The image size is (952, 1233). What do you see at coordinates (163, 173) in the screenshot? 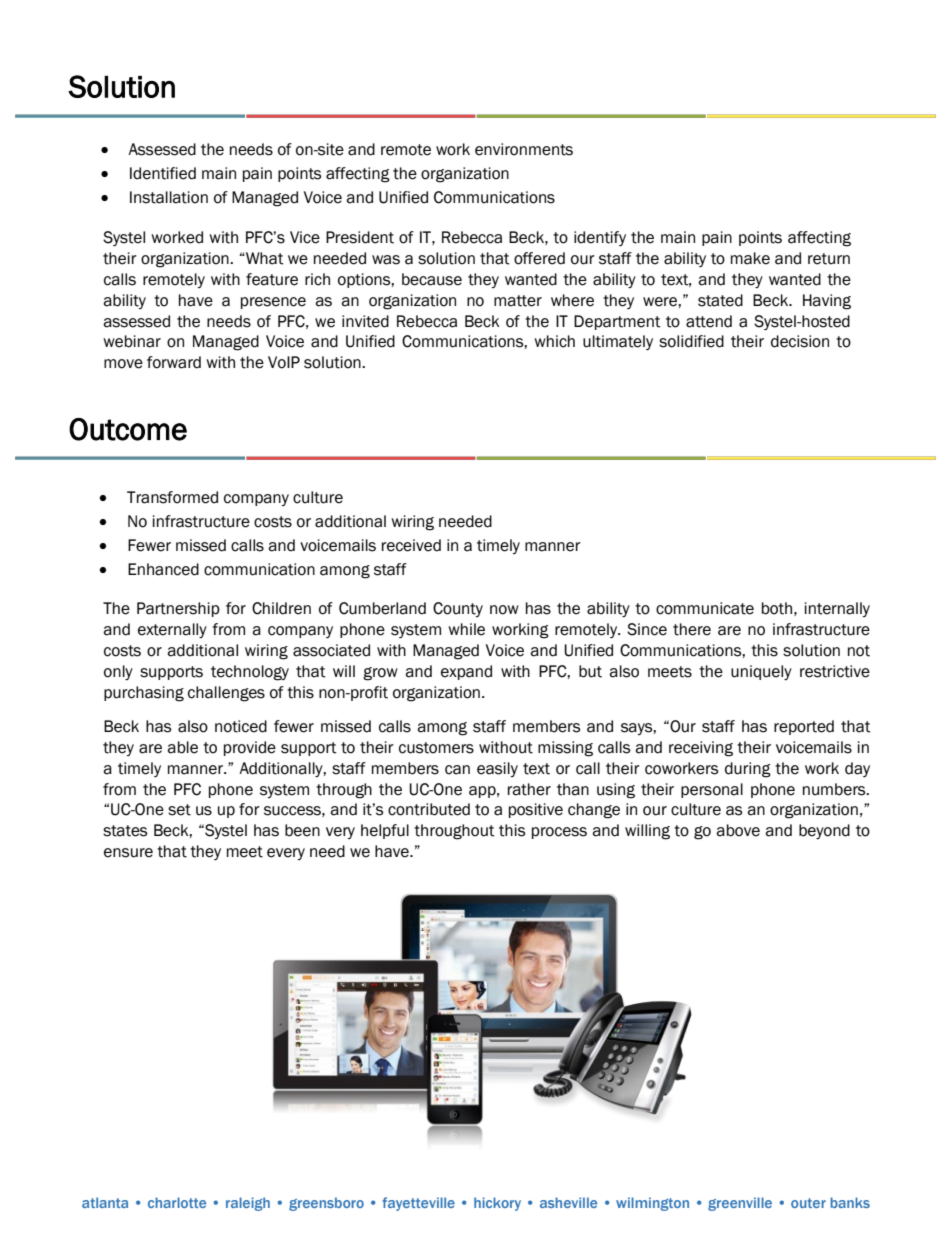
I see `Identified` at bounding box center [163, 173].
